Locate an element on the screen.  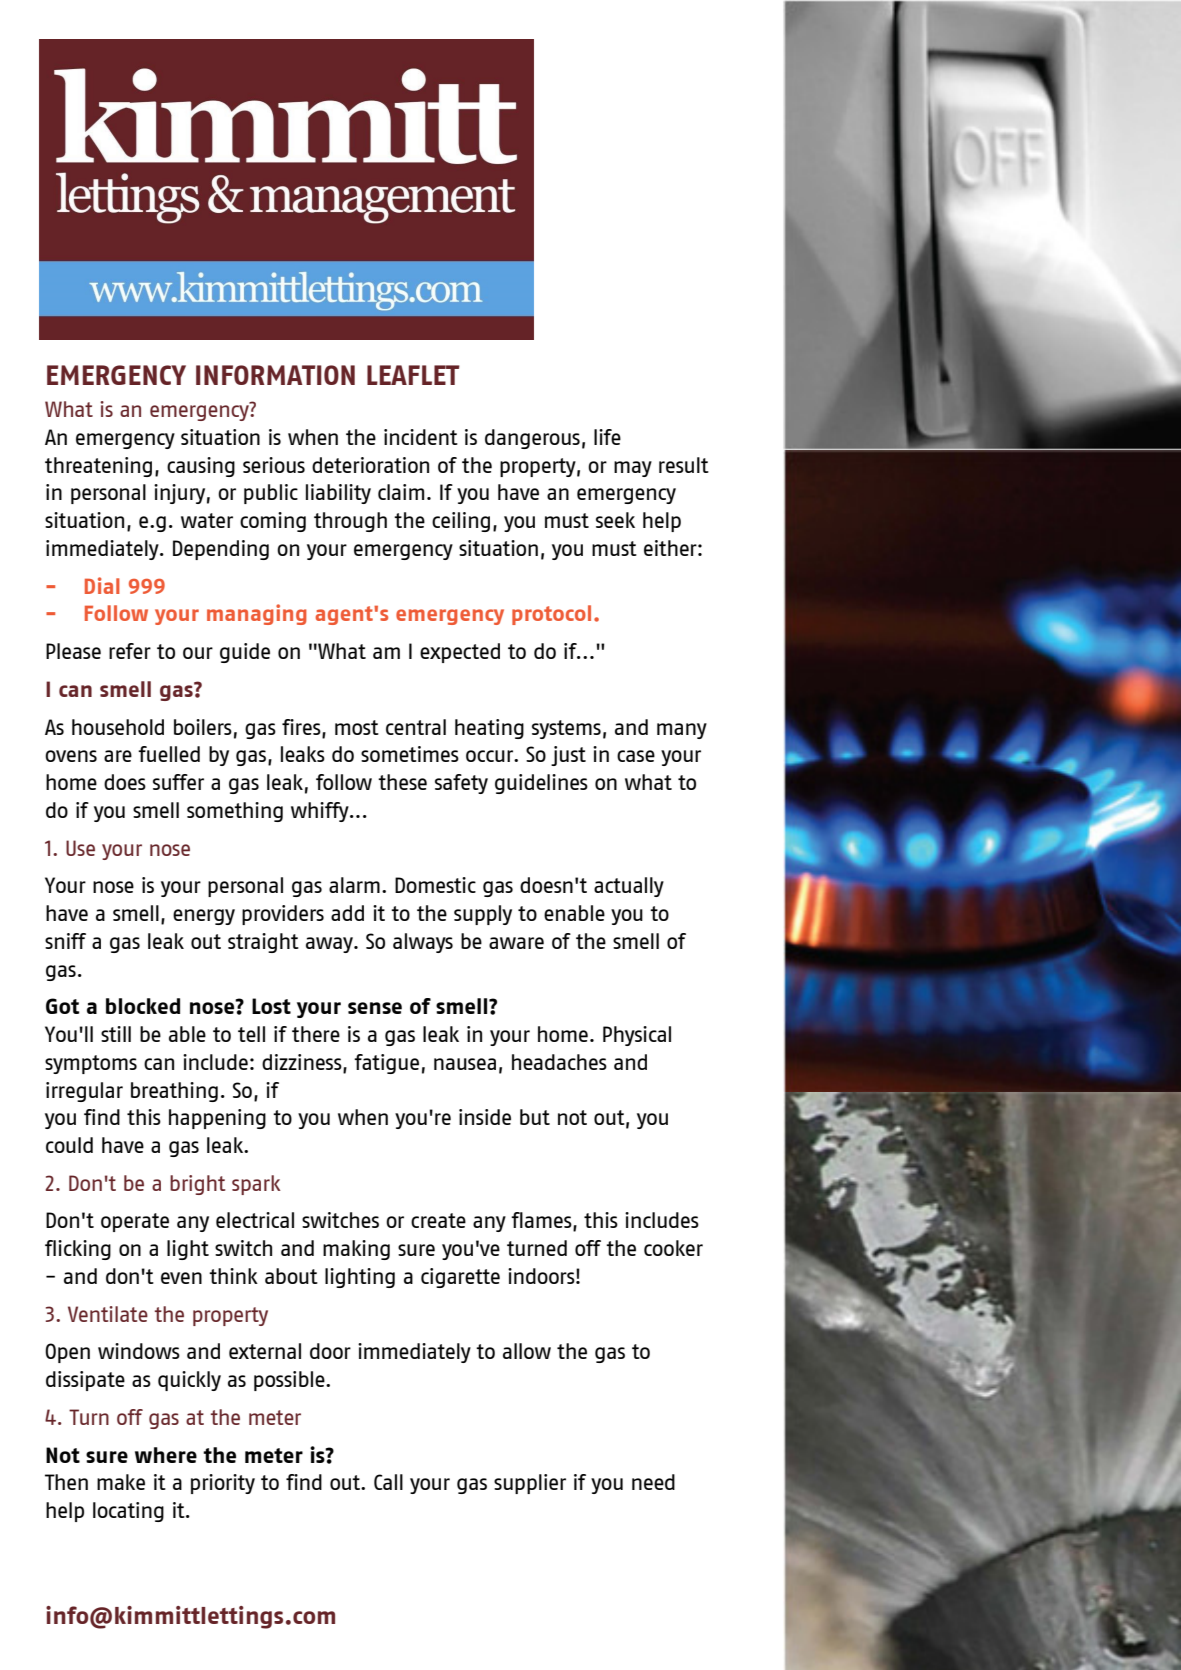
could is located at coordinates (69, 1145).
